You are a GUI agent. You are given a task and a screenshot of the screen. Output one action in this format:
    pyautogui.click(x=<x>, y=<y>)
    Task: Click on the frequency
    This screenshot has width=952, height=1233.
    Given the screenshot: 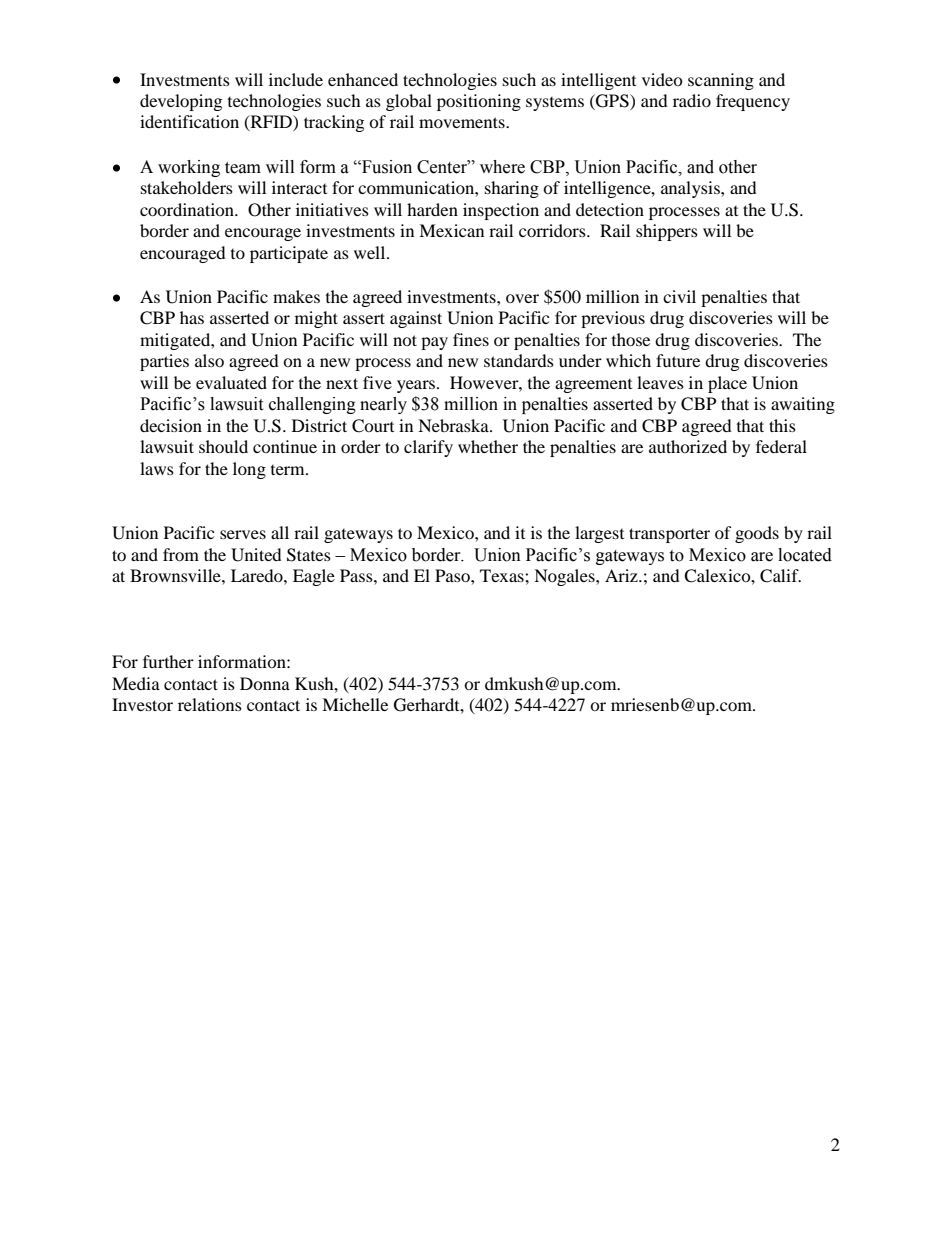 What is the action you would take?
    pyautogui.click(x=753, y=102)
